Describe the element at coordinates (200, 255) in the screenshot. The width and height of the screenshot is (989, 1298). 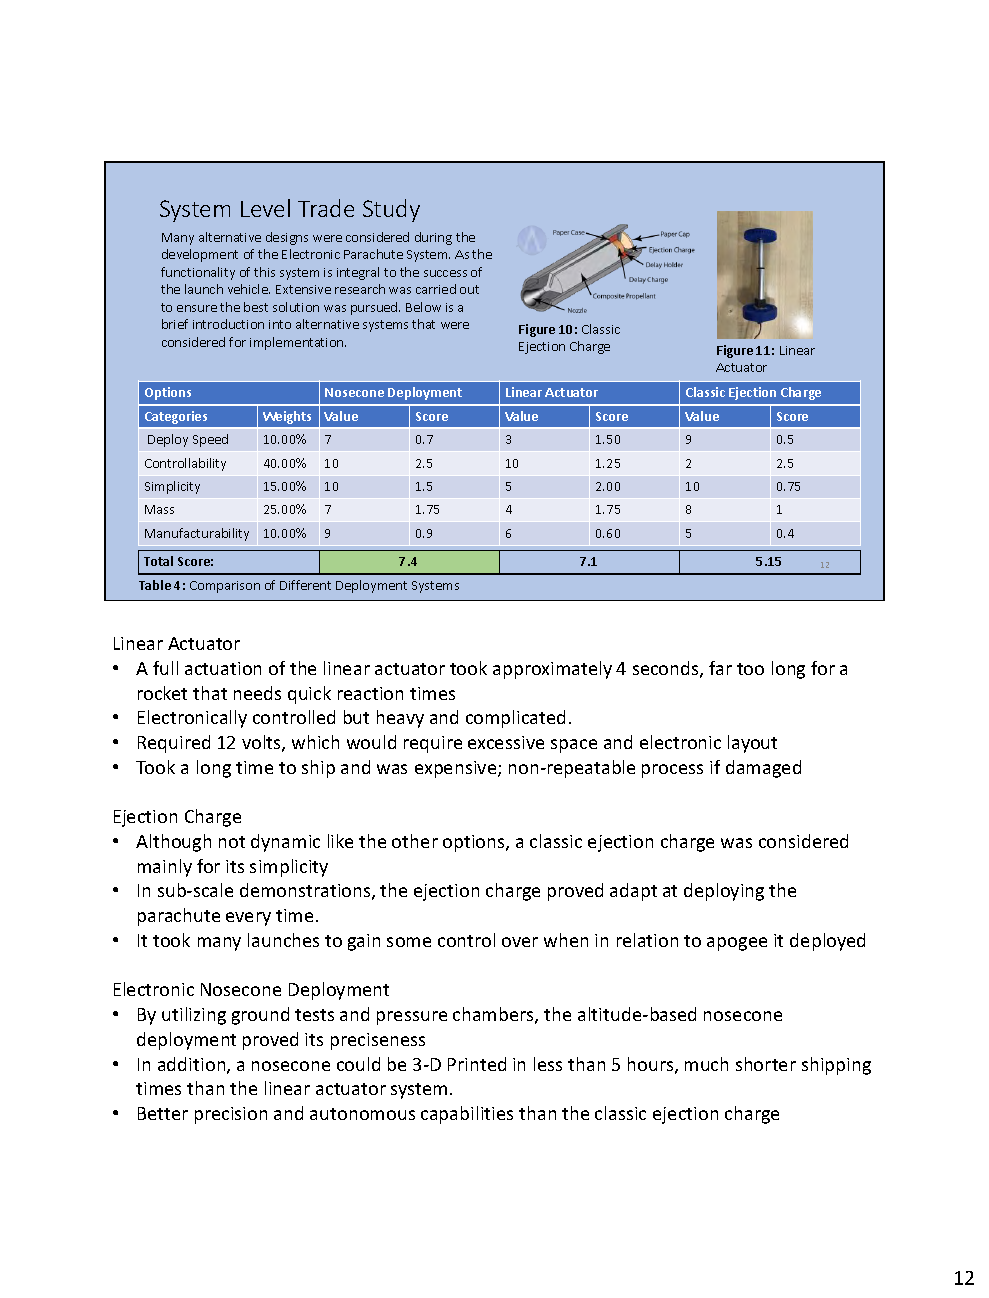
I see `development` at that location.
